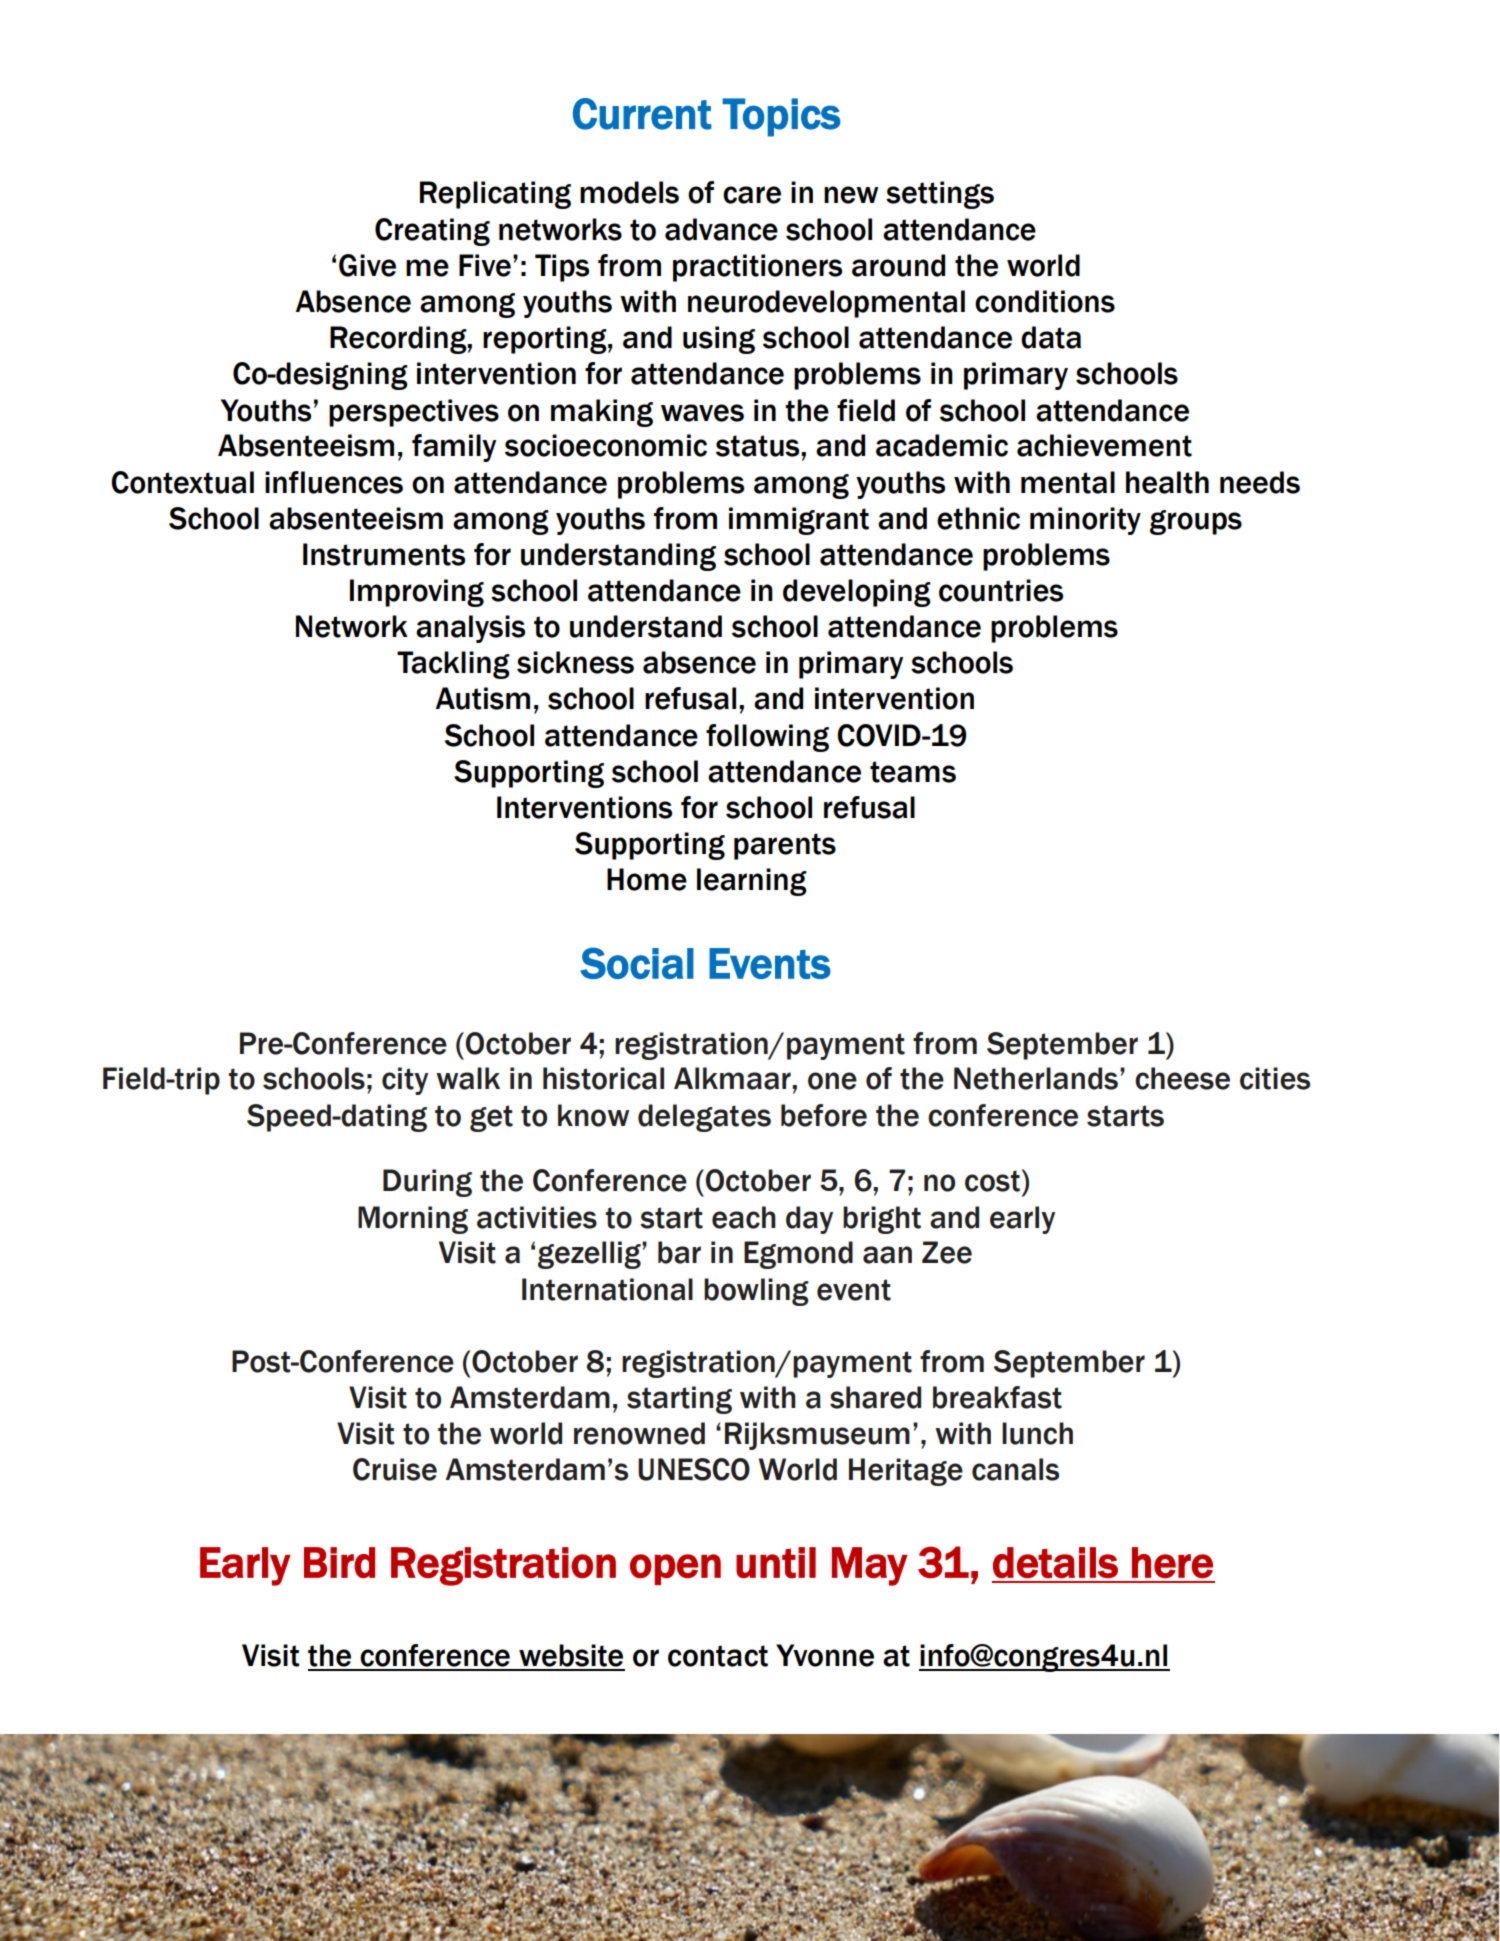  What do you see at coordinates (718, 1656) in the screenshot?
I see `contact` at bounding box center [718, 1656].
